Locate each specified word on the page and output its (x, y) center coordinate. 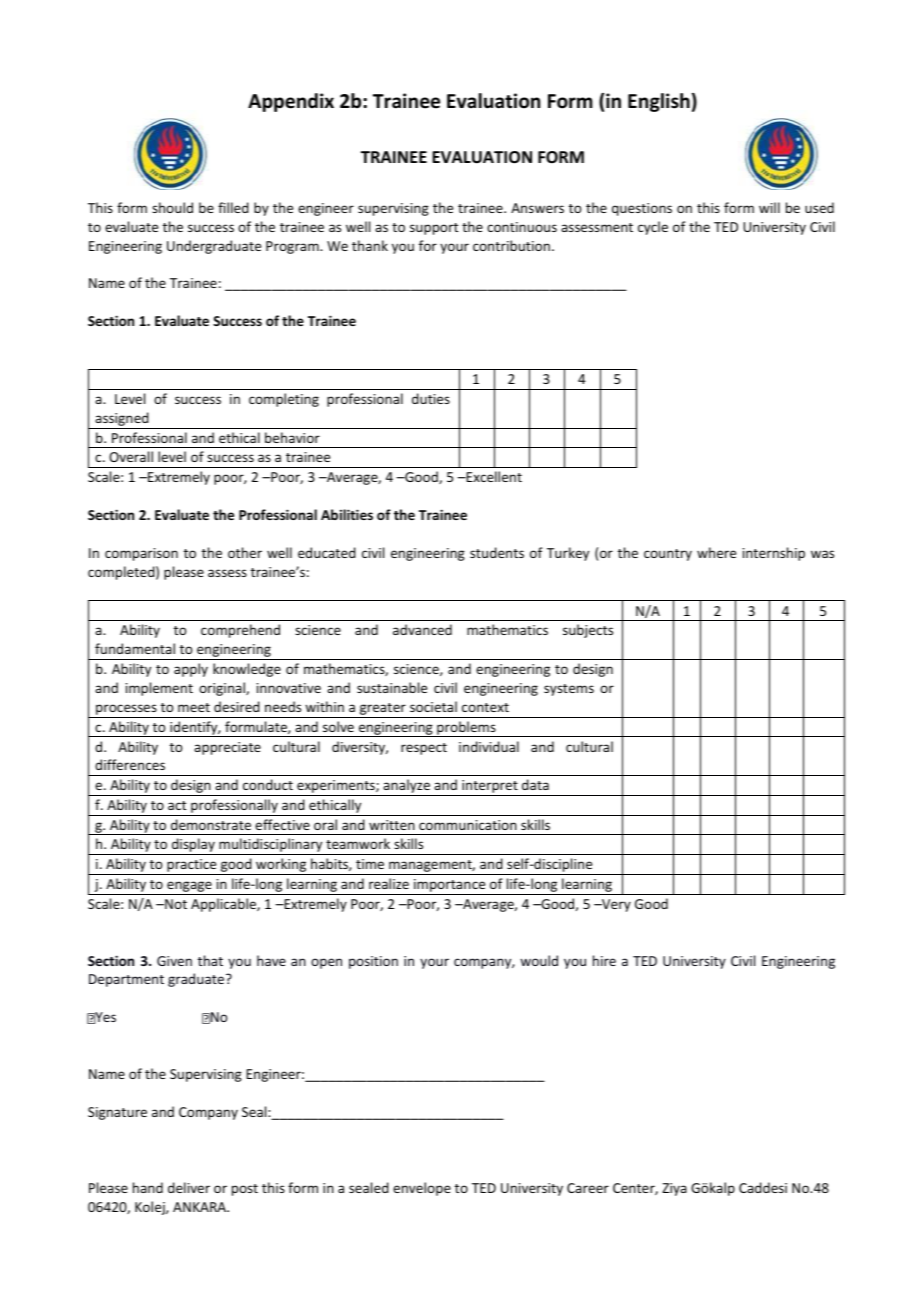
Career (588, 1188)
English (659, 102)
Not (175, 904)
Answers (537, 208)
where (716, 552)
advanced (422, 629)
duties (431, 398)
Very (615, 905)
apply (191, 670)
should (172, 207)
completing (284, 400)
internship (774, 554)
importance (450, 887)
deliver (189, 1187)
